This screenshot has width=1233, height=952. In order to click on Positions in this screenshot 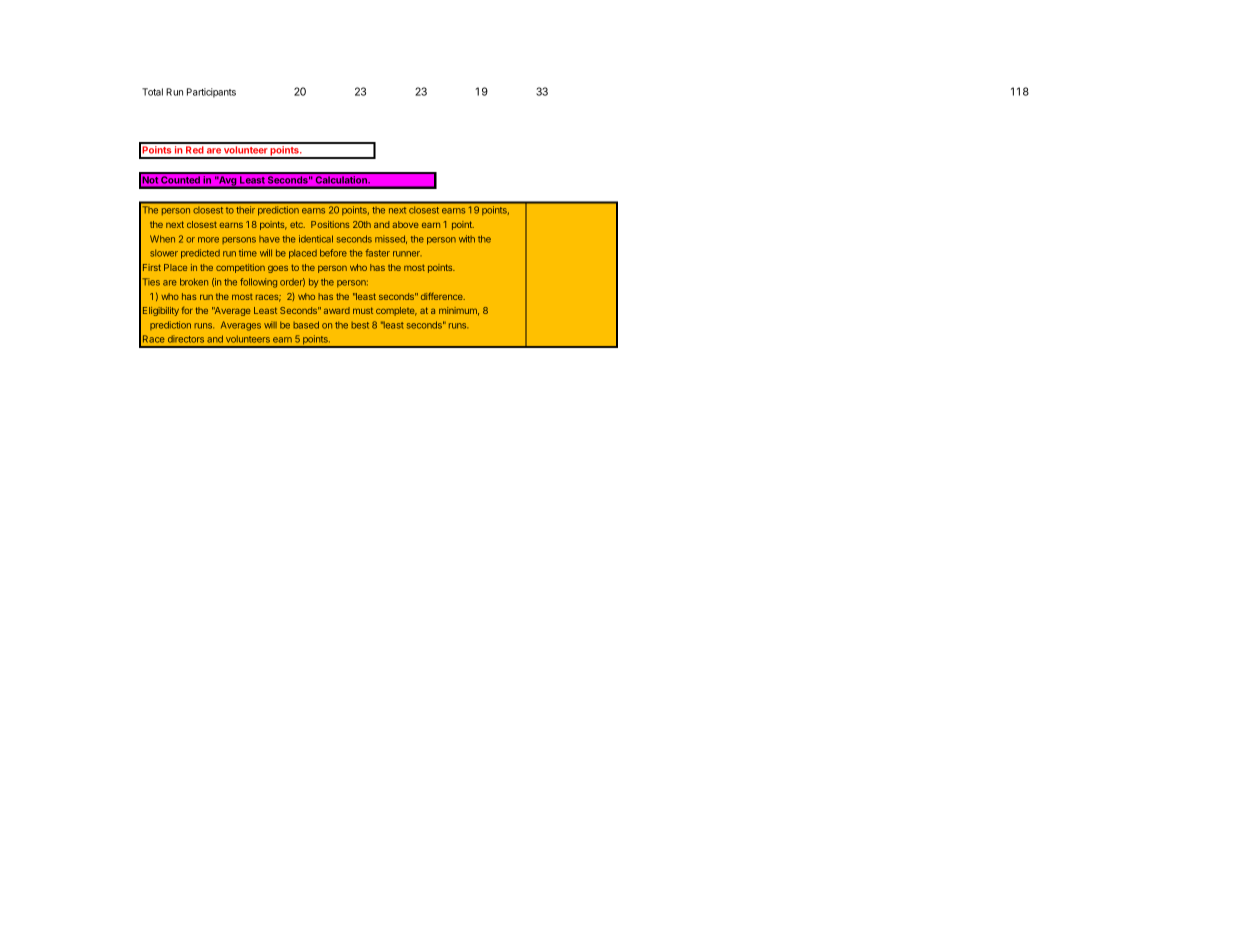, I will do `click(330, 224)`.
